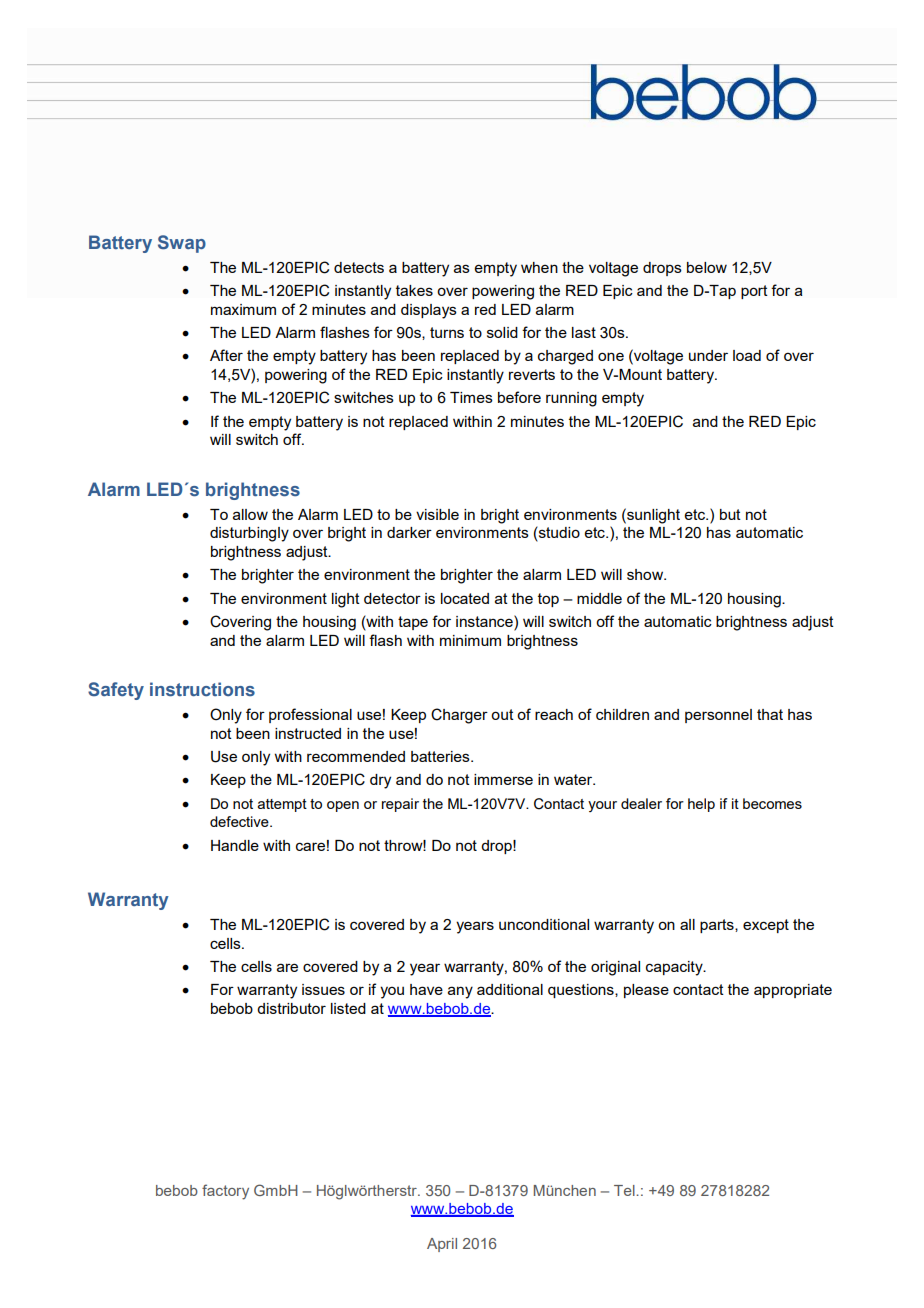 The image size is (924, 1308). What do you see at coordinates (718, 716) in the screenshot?
I see `personnel` at bounding box center [718, 716].
